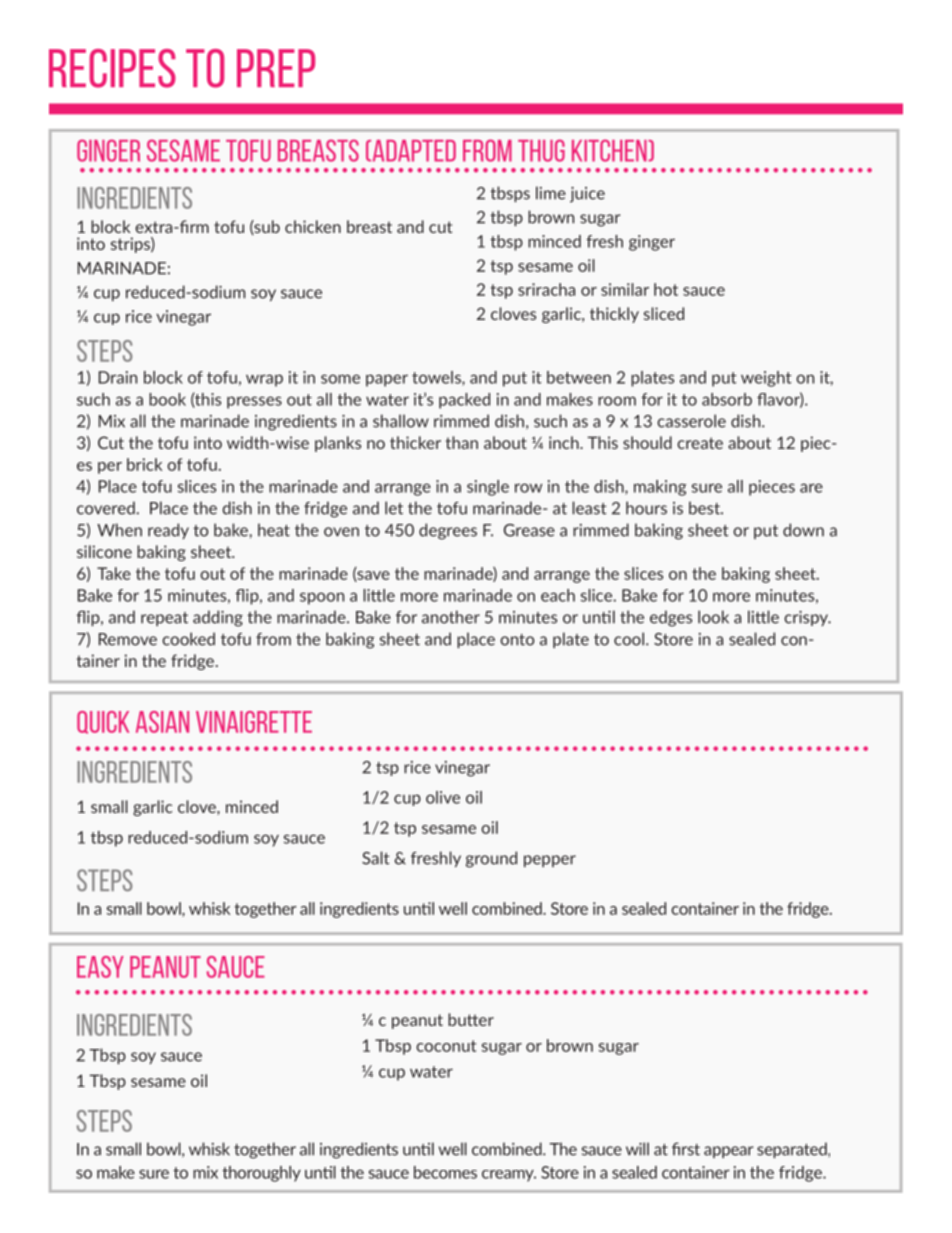 The width and height of the screenshot is (952, 1233). I want to click on towels, so click(437, 378).
